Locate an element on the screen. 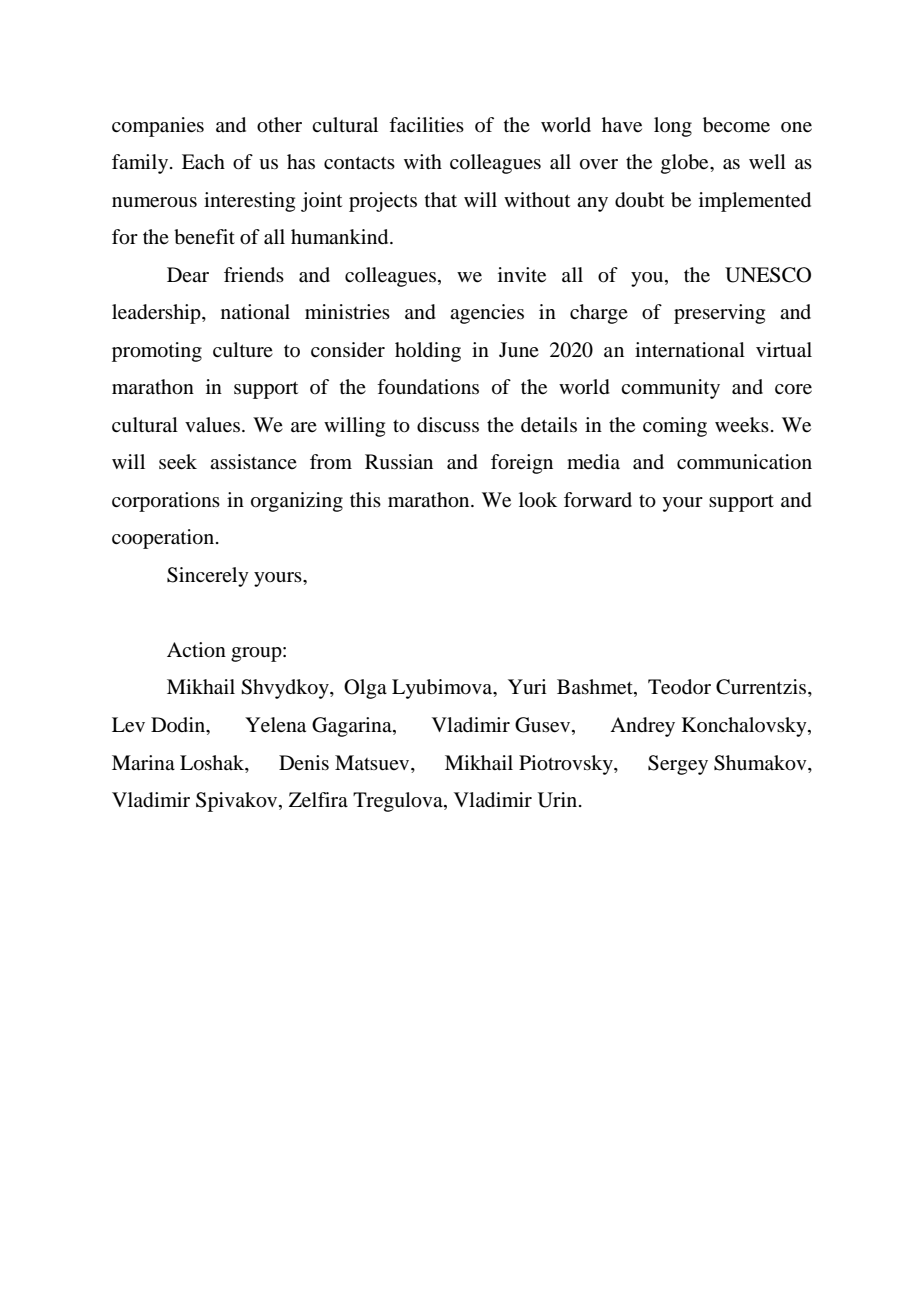 Image resolution: width=924 pixels, height=1308 pixels. communication is located at coordinates (744, 462).
